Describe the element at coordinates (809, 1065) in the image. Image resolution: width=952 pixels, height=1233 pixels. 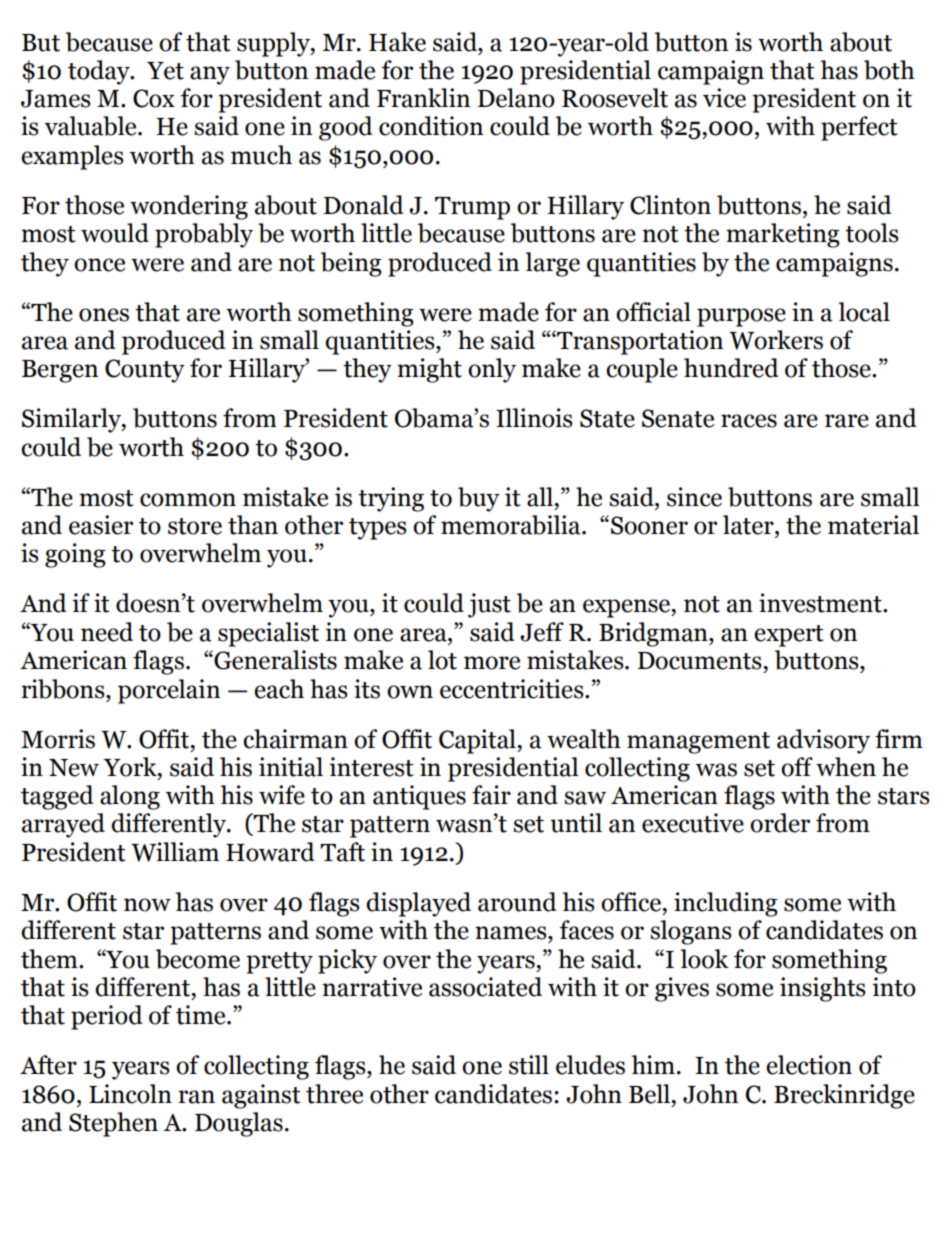
I see `election` at that location.
